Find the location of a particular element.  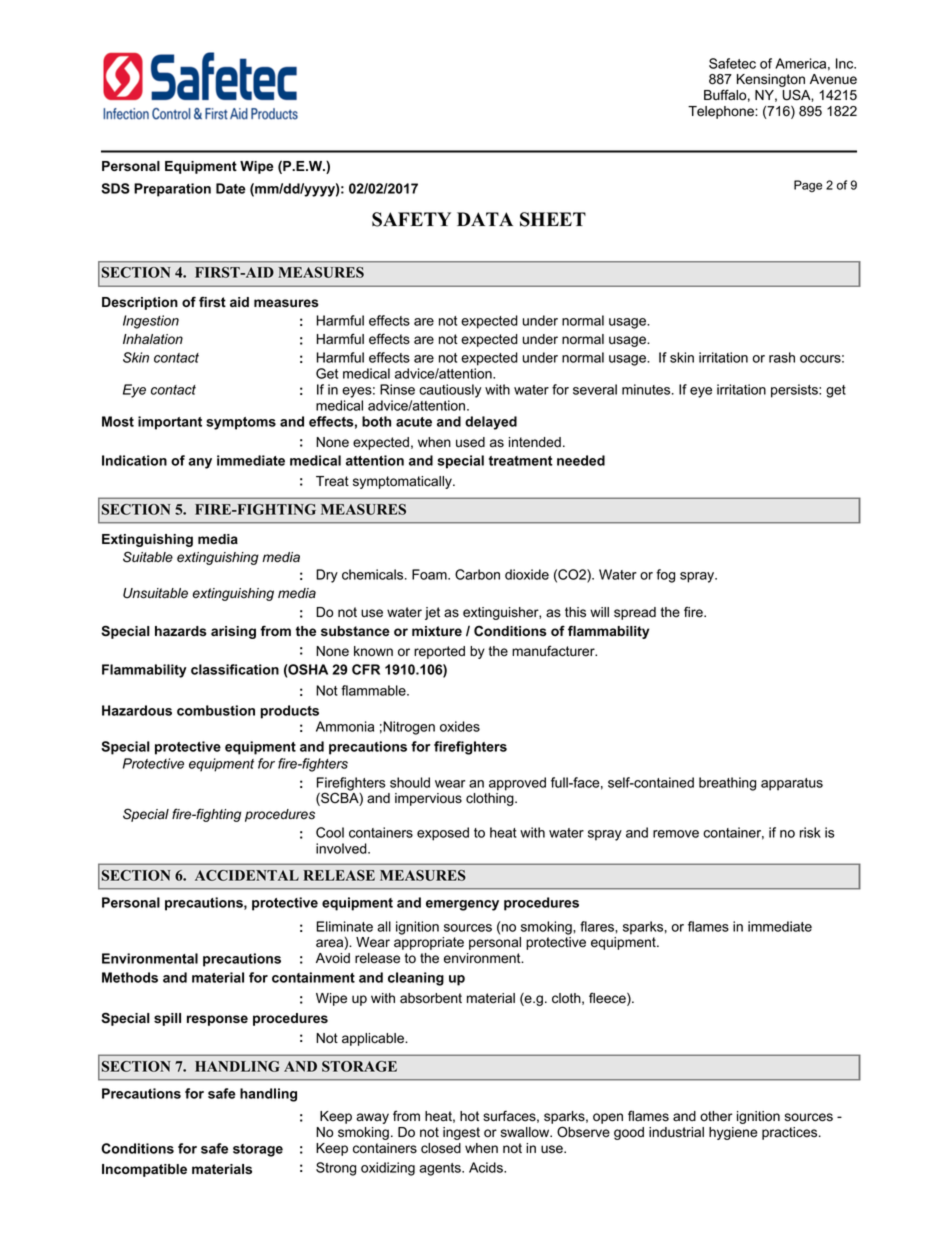

breathing is located at coordinates (727, 784).
